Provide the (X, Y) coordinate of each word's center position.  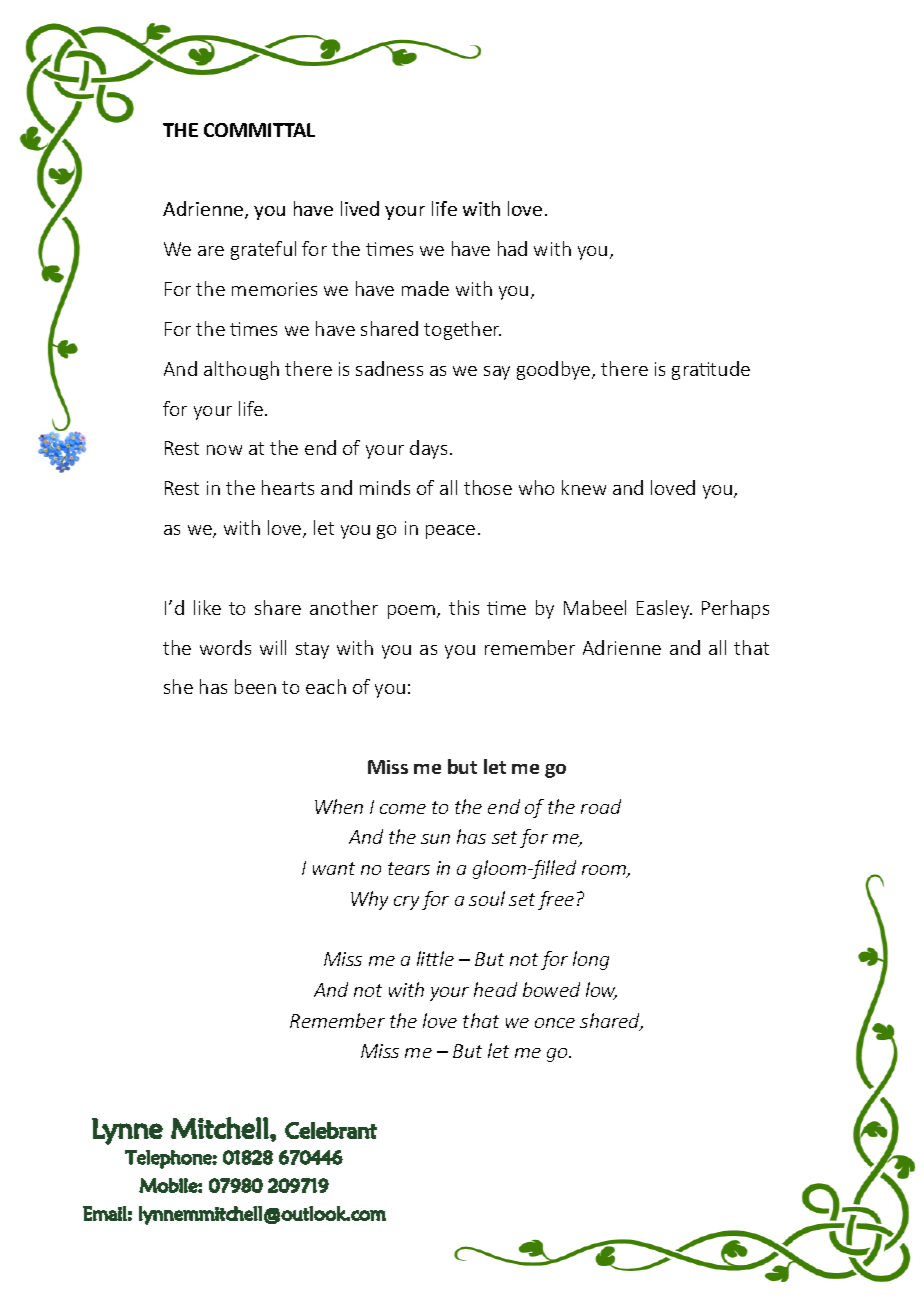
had (512, 248)
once (555, 1023)
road (601, 806)
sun (435, 839)
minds (385, 487)
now (224, 450)
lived (360, 208)
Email (105, 1213)
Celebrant (331, 1130)
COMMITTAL (259, 130)
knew (584, 487)
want (334, 868)
